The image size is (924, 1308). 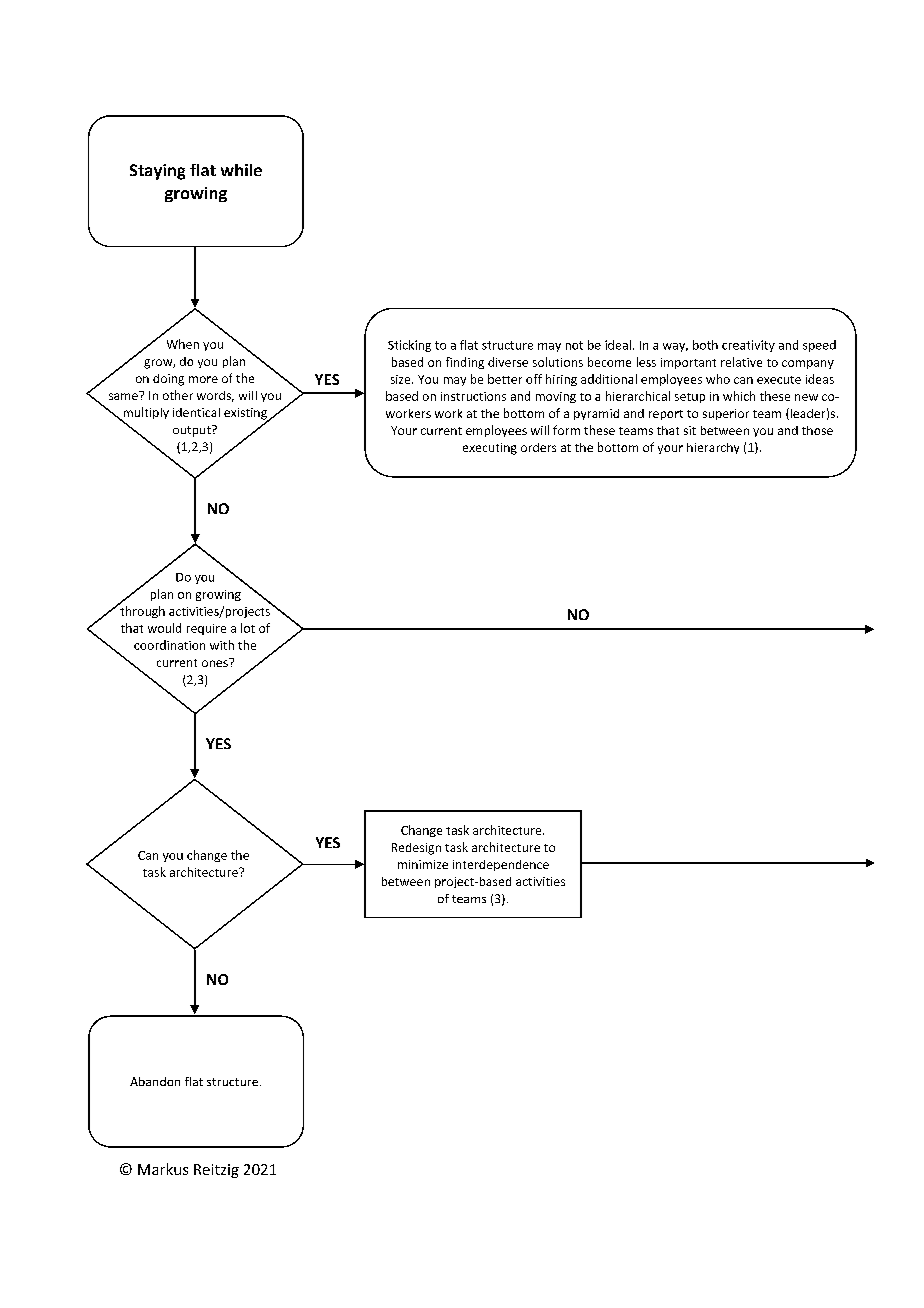 What do you see at coordinates (155, 1081) in the screenshot?
I see `Abandon` at bounding box center [155, 1081].
